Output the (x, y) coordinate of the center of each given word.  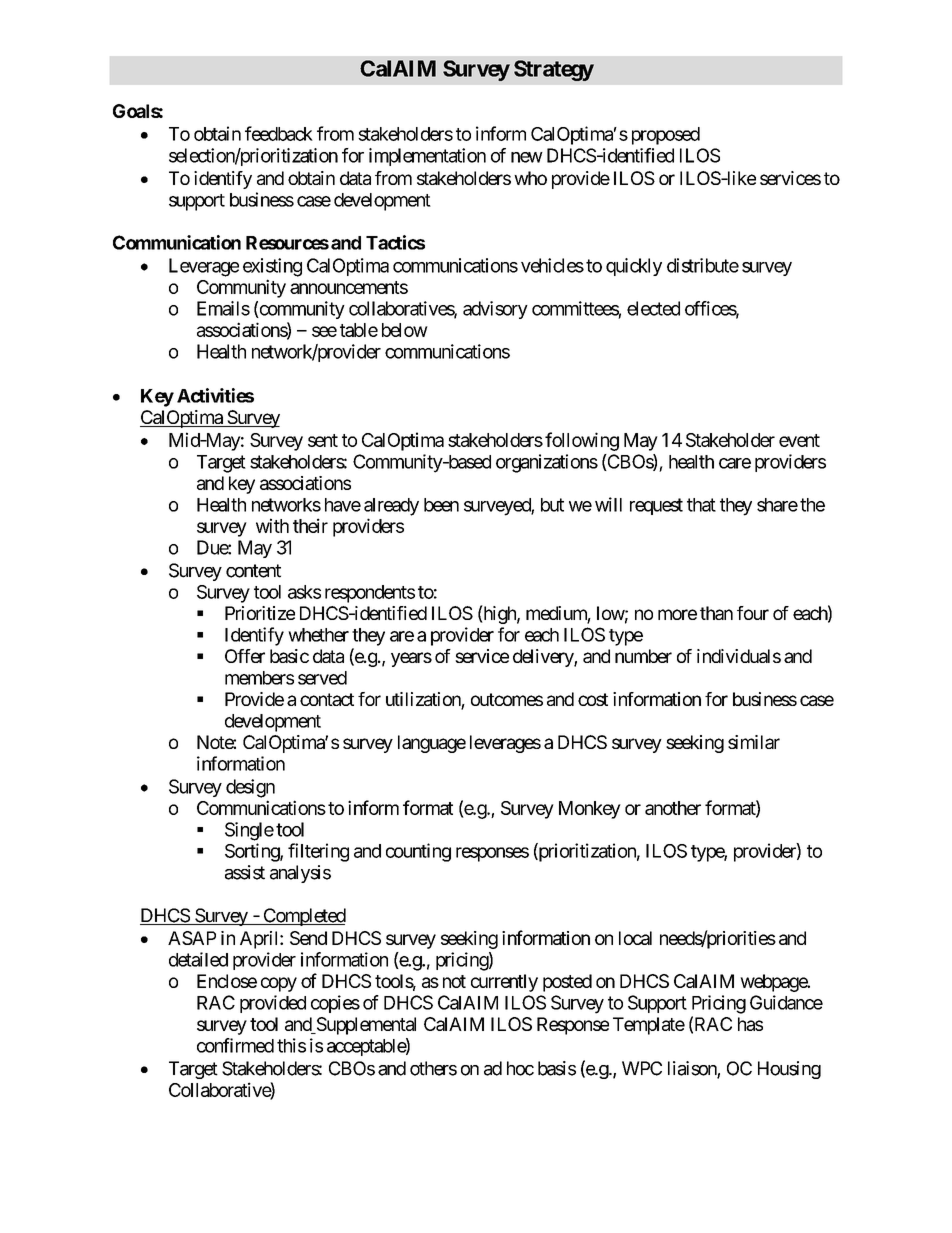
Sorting (253, 852)
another (673, 808)
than (716, 613)
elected (653, 308)
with (272, 525)
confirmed (235, 1045)
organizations (547, 463)
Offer (245, 656)
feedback (279, 133)
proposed (666, 136)
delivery (544, 658)
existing (272, 267)
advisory (495, 310)
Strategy (554, 70)
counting (418, 852)
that (701, 505)
